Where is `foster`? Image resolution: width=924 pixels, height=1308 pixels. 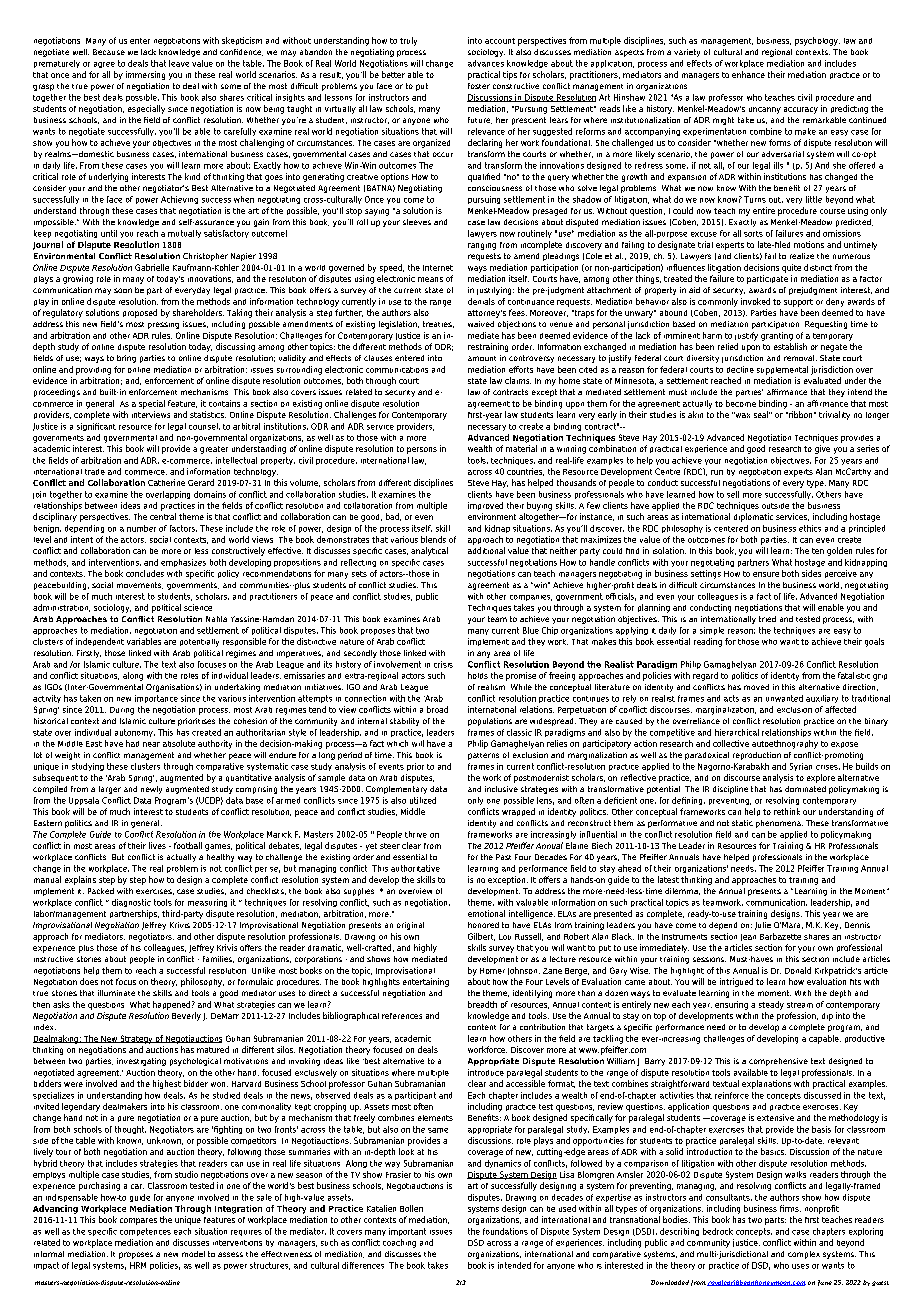 foster is located at coordinates (479, 86).
